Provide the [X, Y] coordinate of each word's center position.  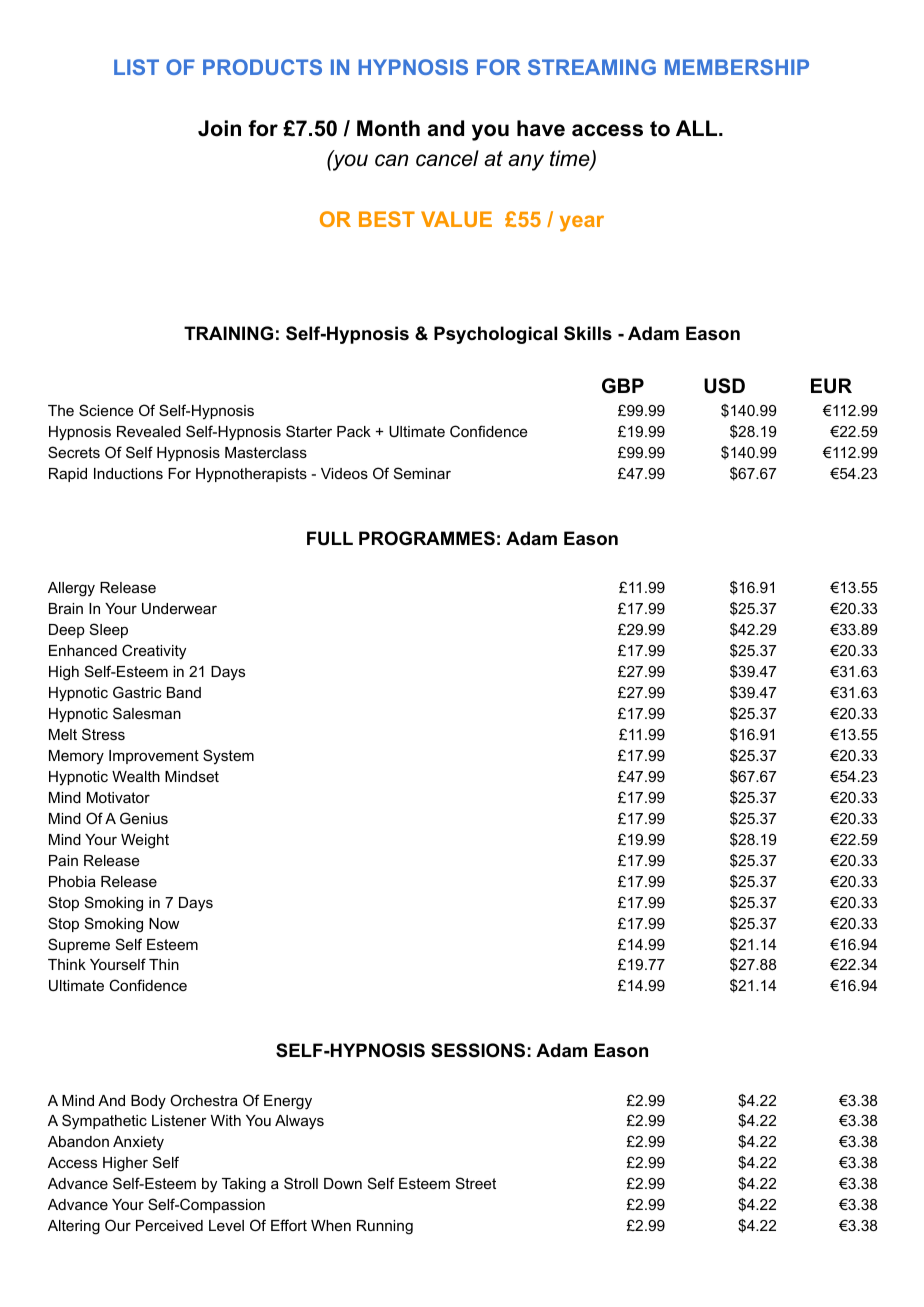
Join [219, 128]
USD [724, 386]
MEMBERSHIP [737, 67]
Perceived [169, 1225]
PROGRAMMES [427, 538]
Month [388, 128]
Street [476, 1183]
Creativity [154, 652]
